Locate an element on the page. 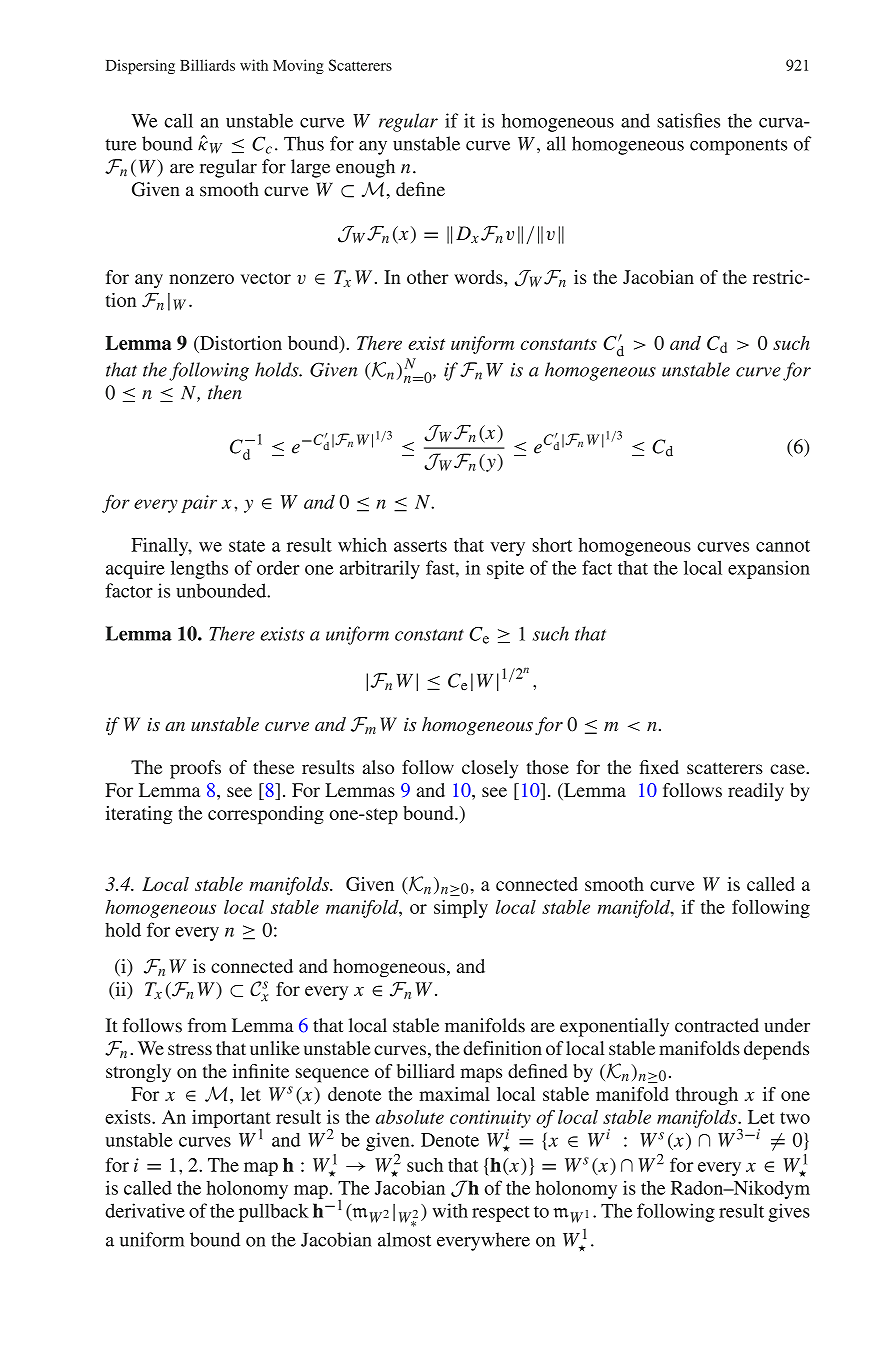  enough is located at coordinates (365, 168).
